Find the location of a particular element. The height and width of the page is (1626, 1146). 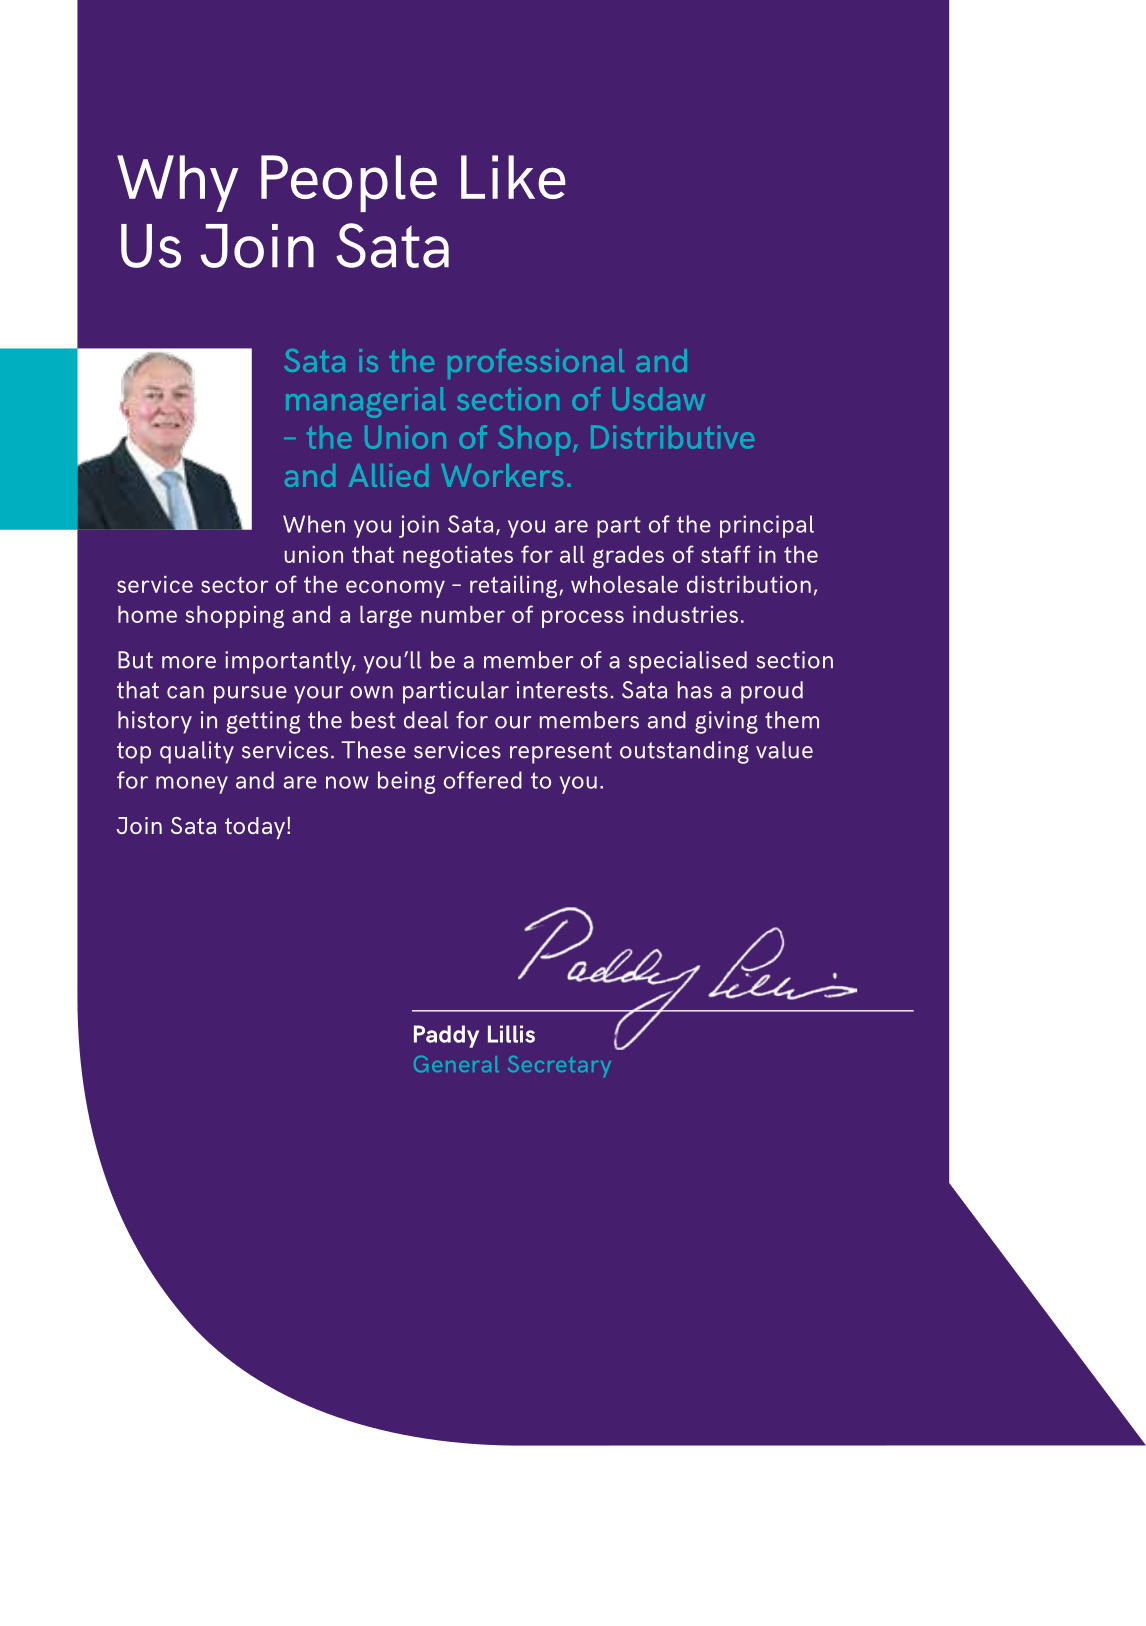

professional is located at coordinates (536, 364).
